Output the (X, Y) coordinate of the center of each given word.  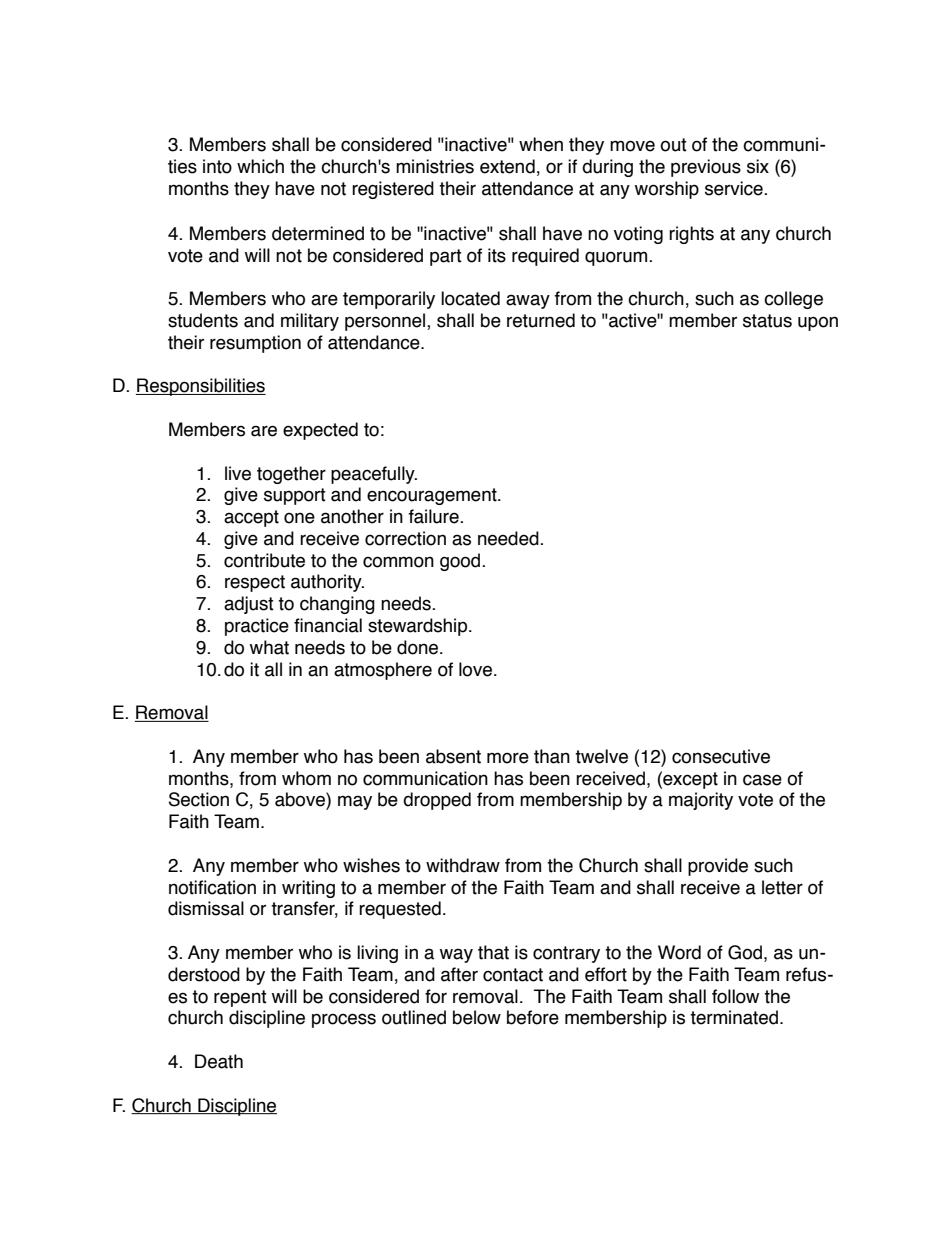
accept (251, 518)
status (767, 321)
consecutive (721, 756)
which (260, 166)
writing (308, 889)
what (269, 647)
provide (718, 867)
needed (509, 538)
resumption (255, 344)
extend (507, 166)
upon (818, 323)
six (758, 166)
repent (240, 998)
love (475, 669)
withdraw (463, 865)
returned (541, 320)
